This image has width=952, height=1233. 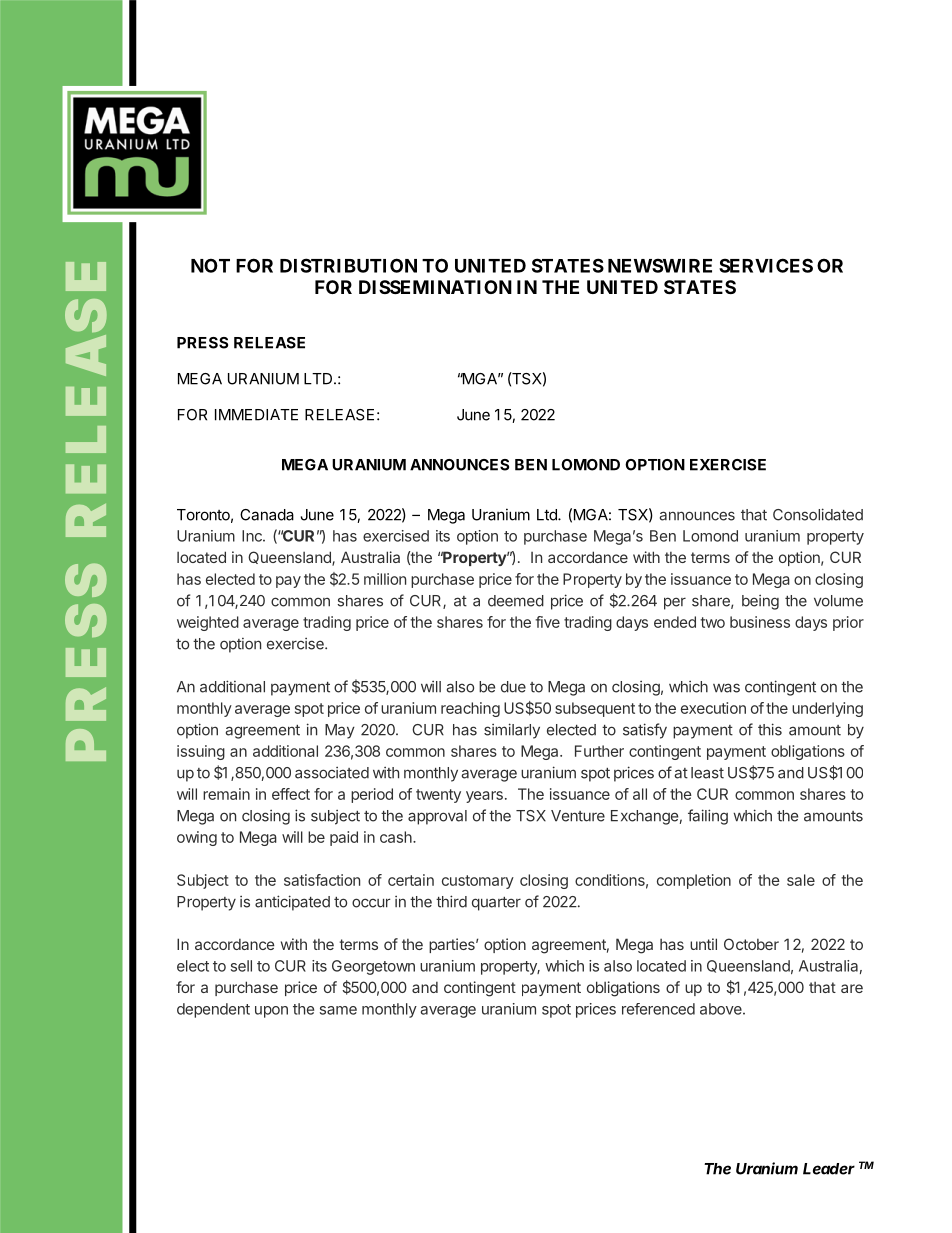 I want to click on Consolidated, so click(x=818, y=514).
